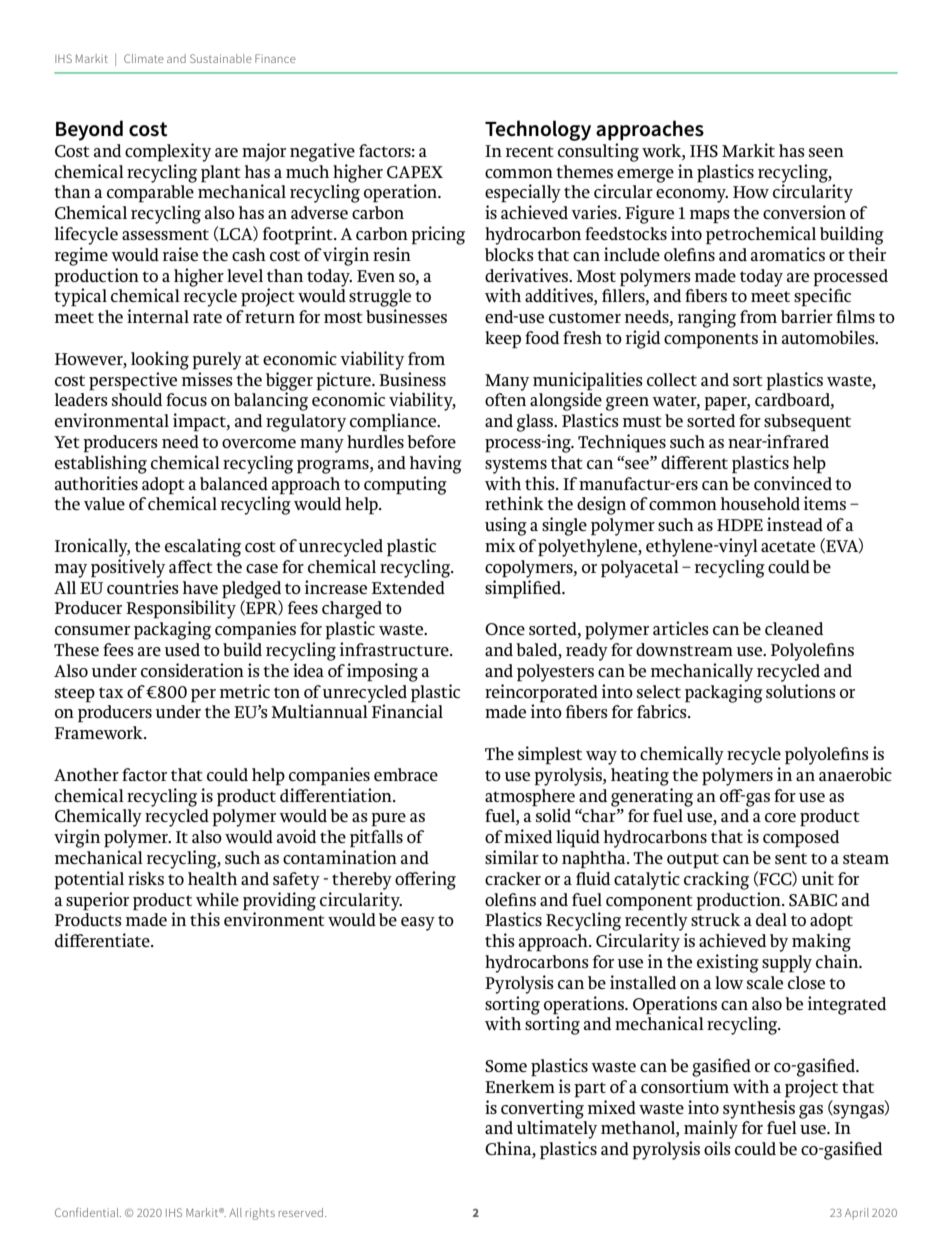  I want to click on easy, so click(418, 924).
